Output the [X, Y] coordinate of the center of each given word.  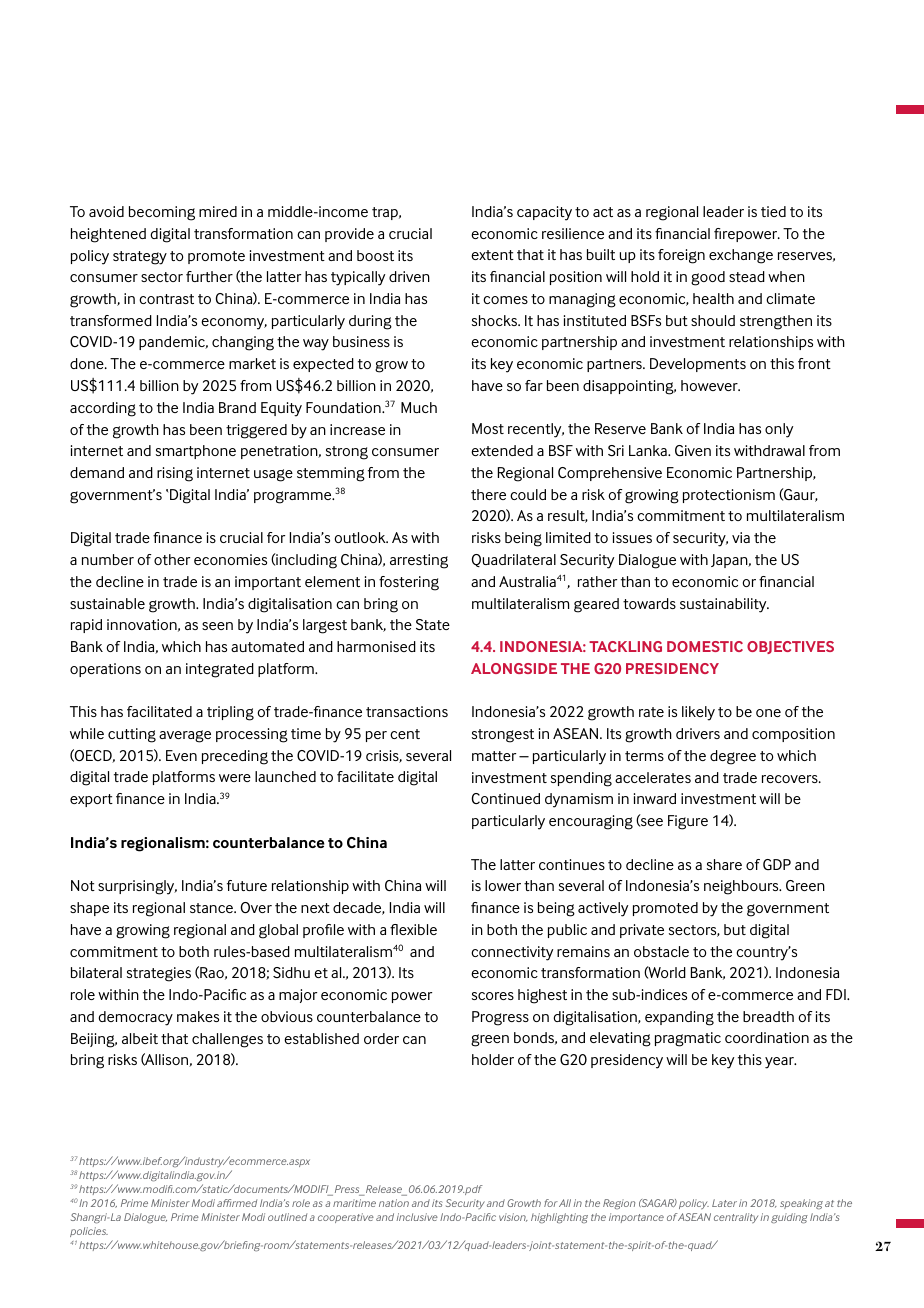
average [185, 736]
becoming [162, 213]
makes [198, 1016]
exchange [741, 256]
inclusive [417, 1217]
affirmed [237, 1203]
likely [698, 713]
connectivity [512, 953]
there [488, 494]
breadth [768, 1016]
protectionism [729, 496]
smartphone [196, 452]
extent [492, 255]
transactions [407, 711]
